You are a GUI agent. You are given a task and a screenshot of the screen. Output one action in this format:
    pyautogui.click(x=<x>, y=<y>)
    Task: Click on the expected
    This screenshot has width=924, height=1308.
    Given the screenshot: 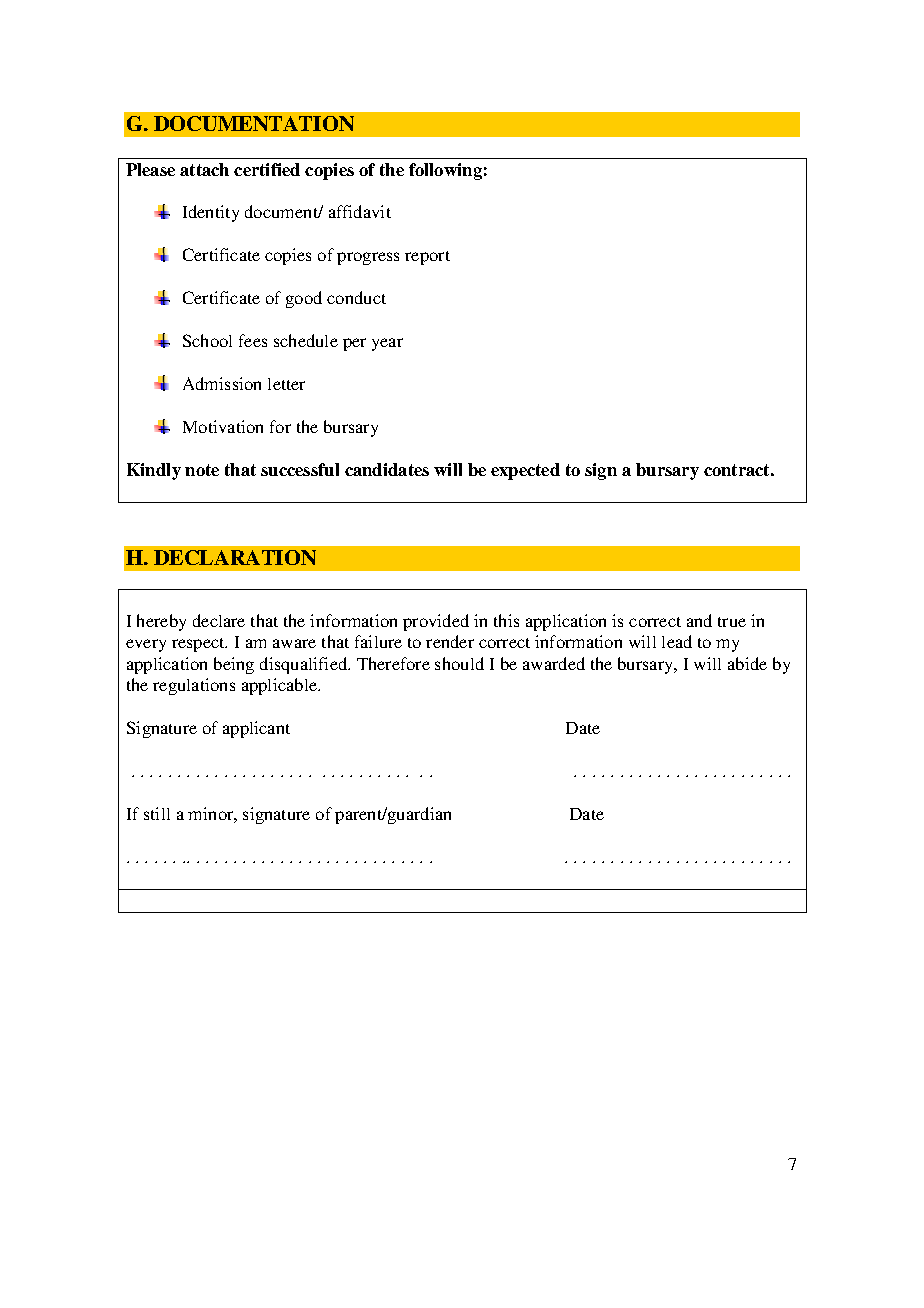 What is the action you would take?
    pyautogui.click(x=525, y=471)
